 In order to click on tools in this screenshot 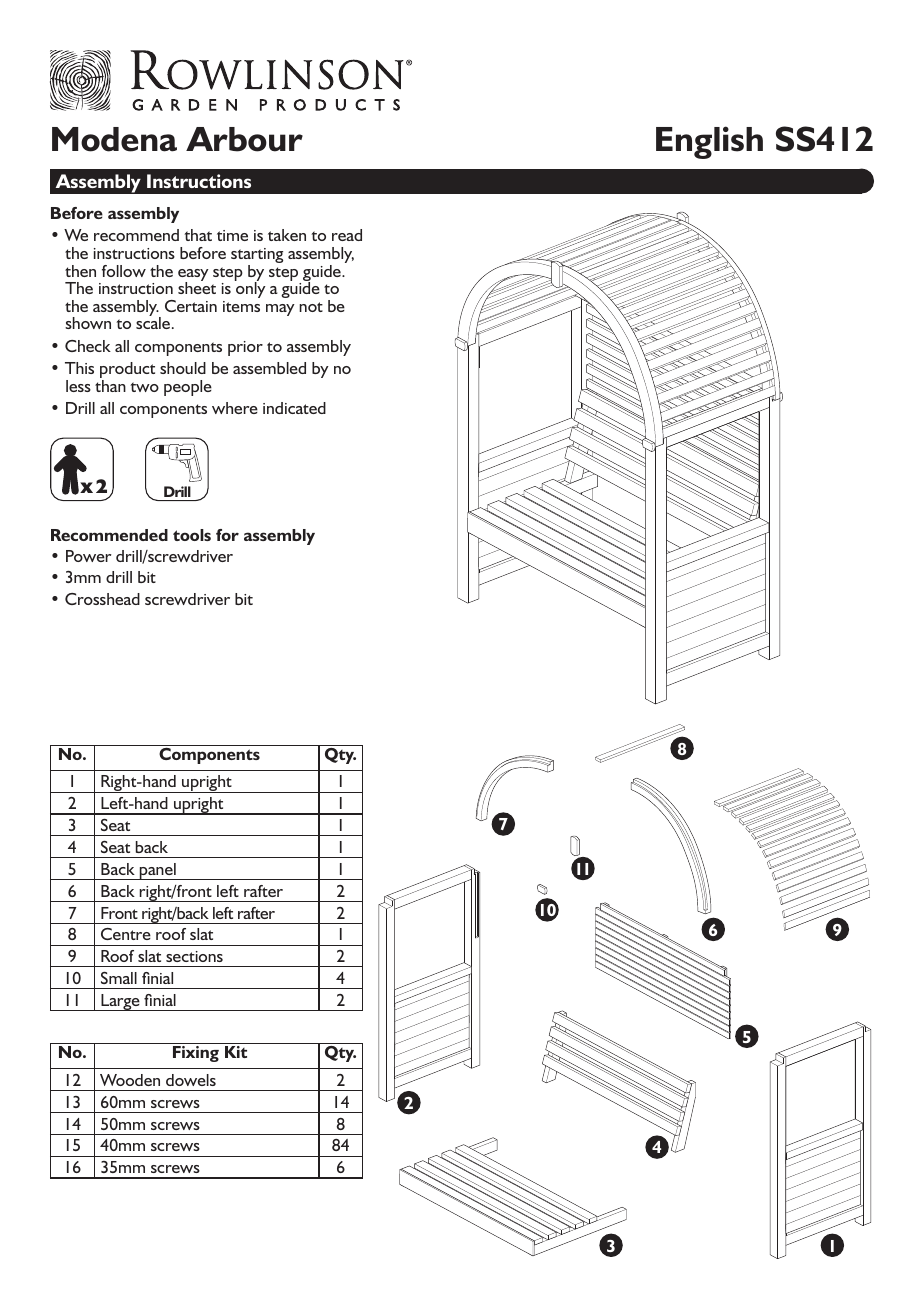, I will do `click(192, 535)`.
